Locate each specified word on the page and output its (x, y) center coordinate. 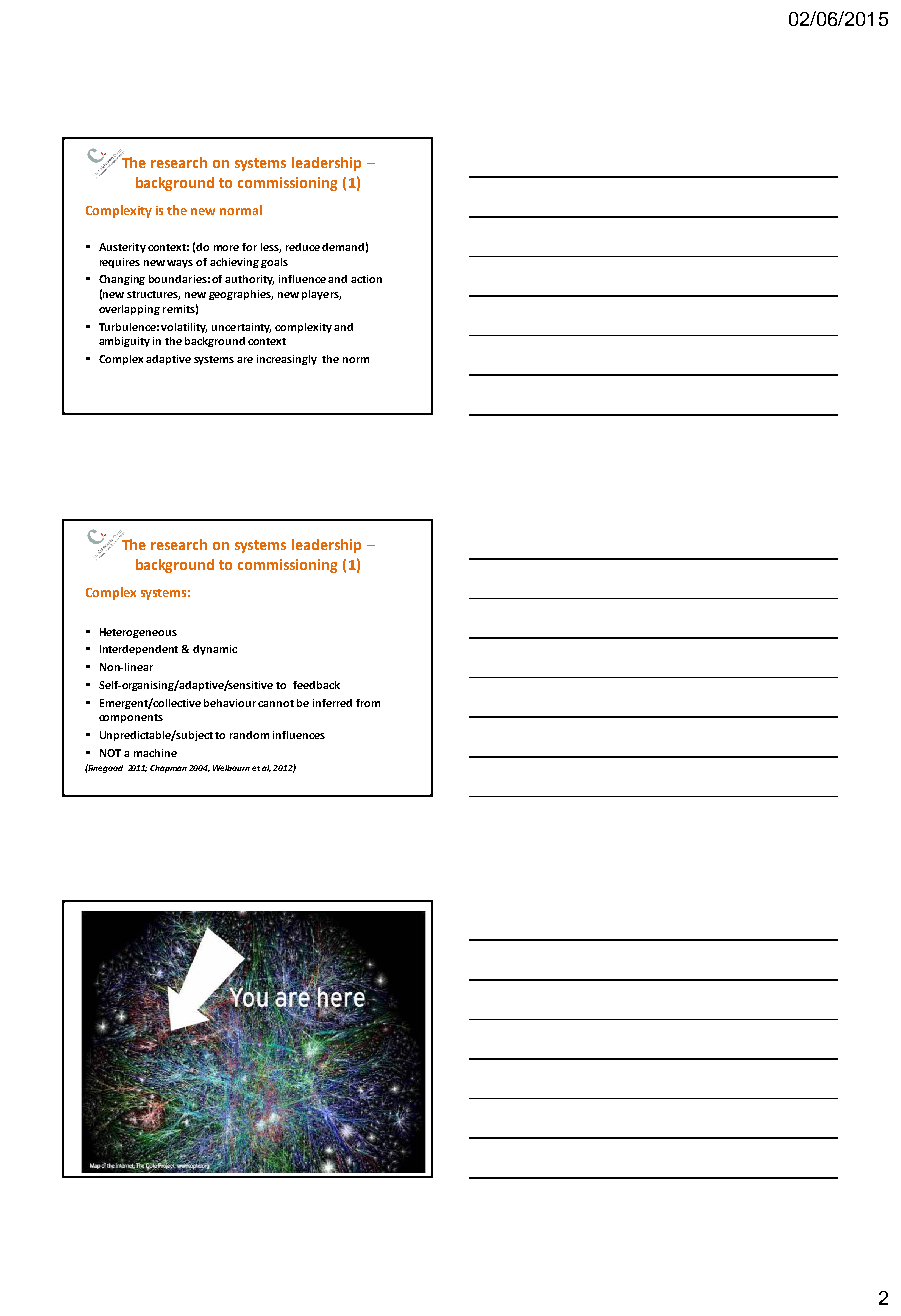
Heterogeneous (138, 633)
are (245, 360)
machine (155, 753)
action (366, 279)
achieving (234, 263)
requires (120, 263)
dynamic (215, 650)
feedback (316, 685)
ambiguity (124, 342)
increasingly (287, 360)
